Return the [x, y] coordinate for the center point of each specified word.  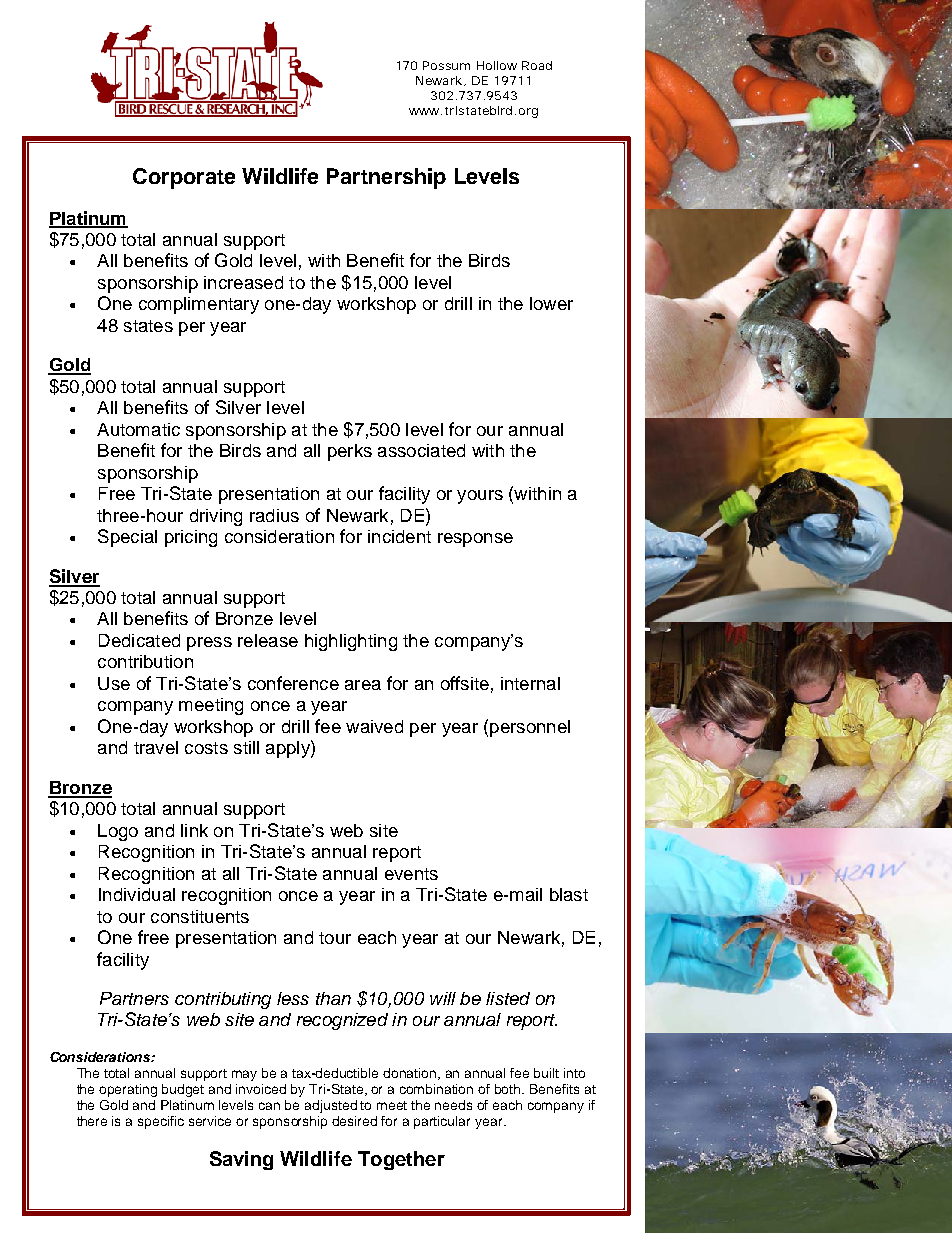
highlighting [351, 642]
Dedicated [139, 640]
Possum [446, 65]
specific [161, 1122]
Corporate [184, 178]
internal [530, 683]
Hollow [497, 65]
